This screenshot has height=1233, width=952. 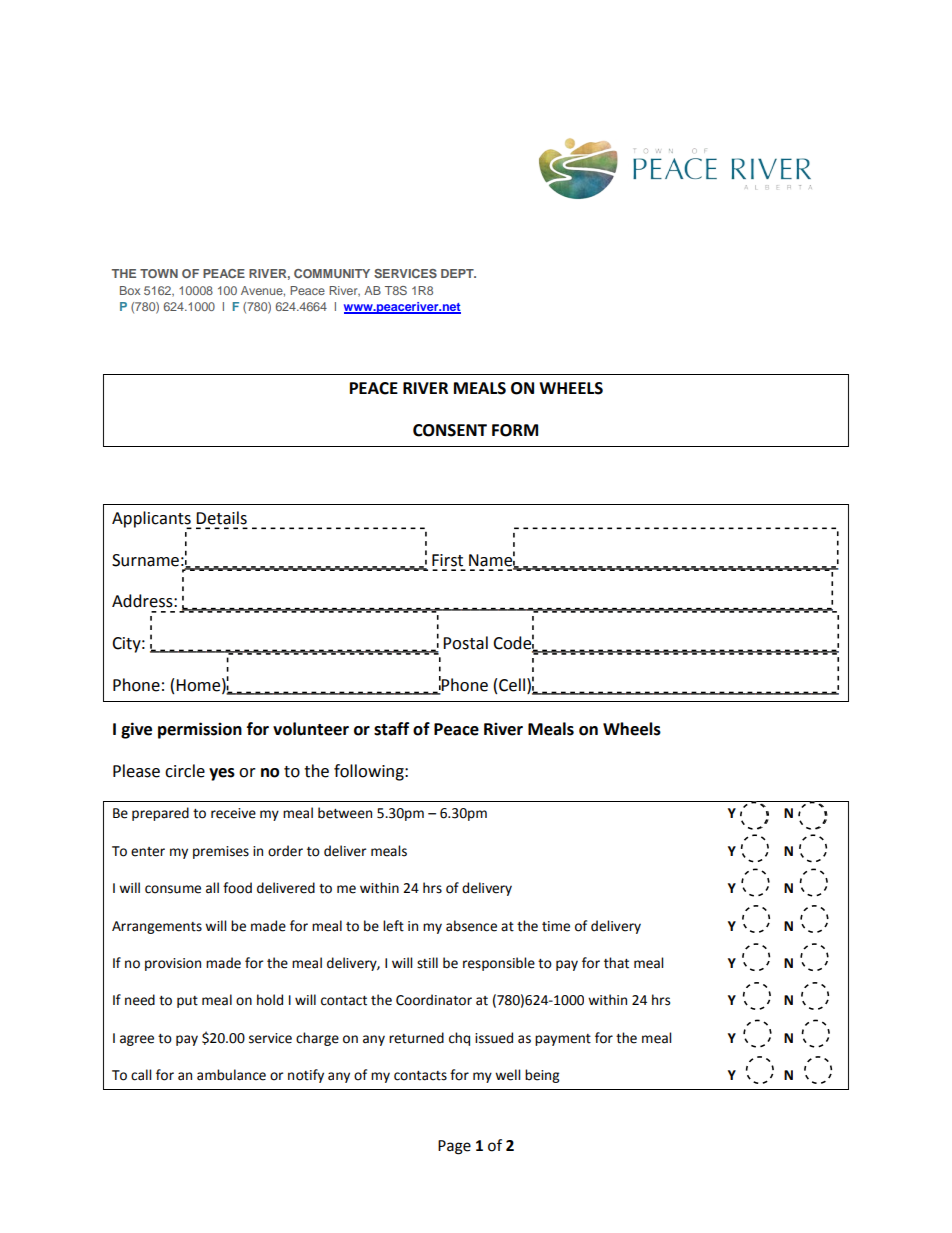 I want to click on COMMUNITY, so click(x=332, y=273).
